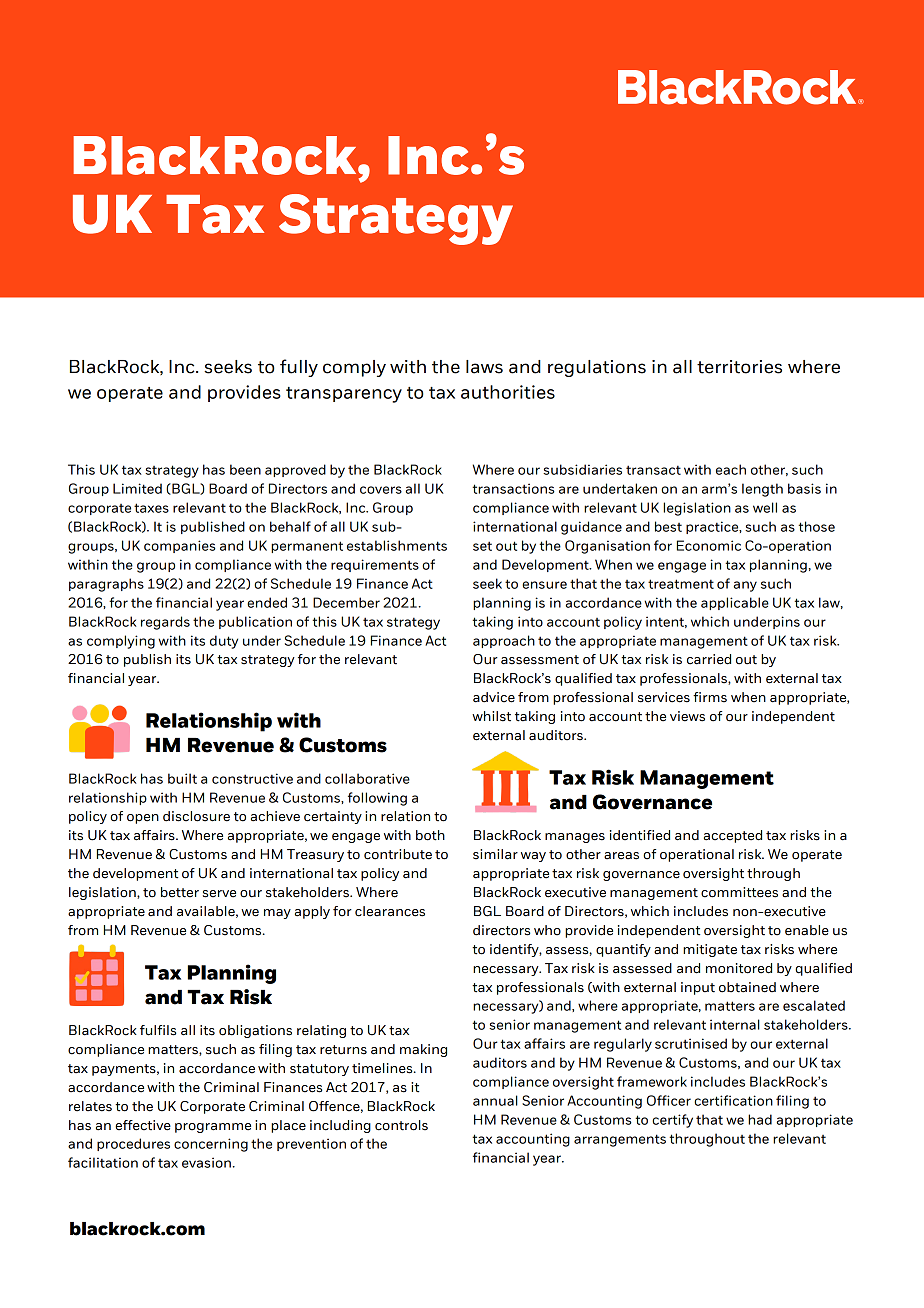 This image has height=1308, width=924. I want to click on fully, so click(299, 368).
